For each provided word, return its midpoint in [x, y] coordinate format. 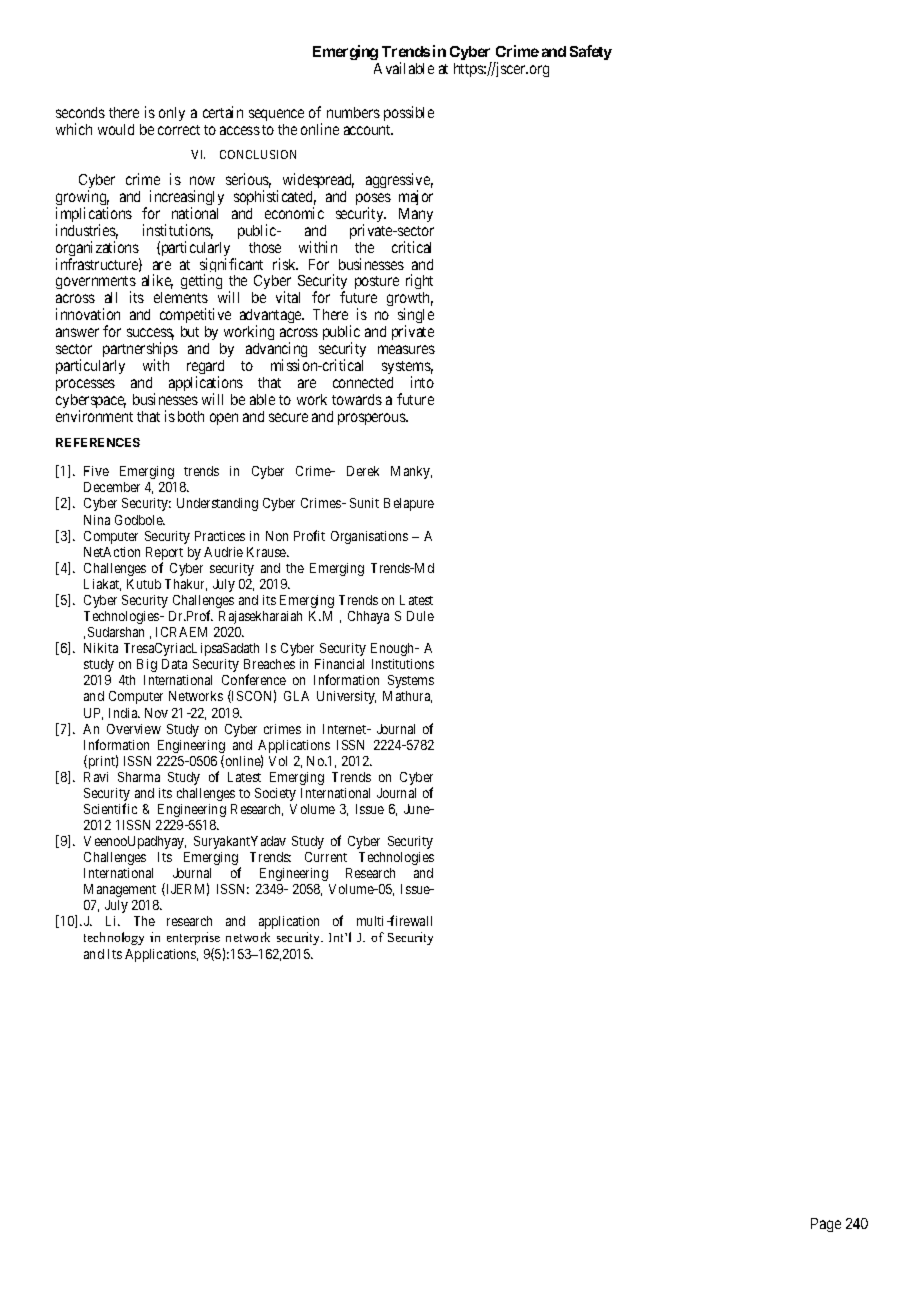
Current [326, 857]
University [346, 697]
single [416, 317]
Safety [591, 52]
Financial [339, 664]
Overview [134, 729]
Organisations [369, 537]
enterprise [193, 938]
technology [114, 938]
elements [181, 297]
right [419, 283]
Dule [420, 616]
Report [164, 555]
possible [409, 113]
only [172, 114]
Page [826, 1225]
